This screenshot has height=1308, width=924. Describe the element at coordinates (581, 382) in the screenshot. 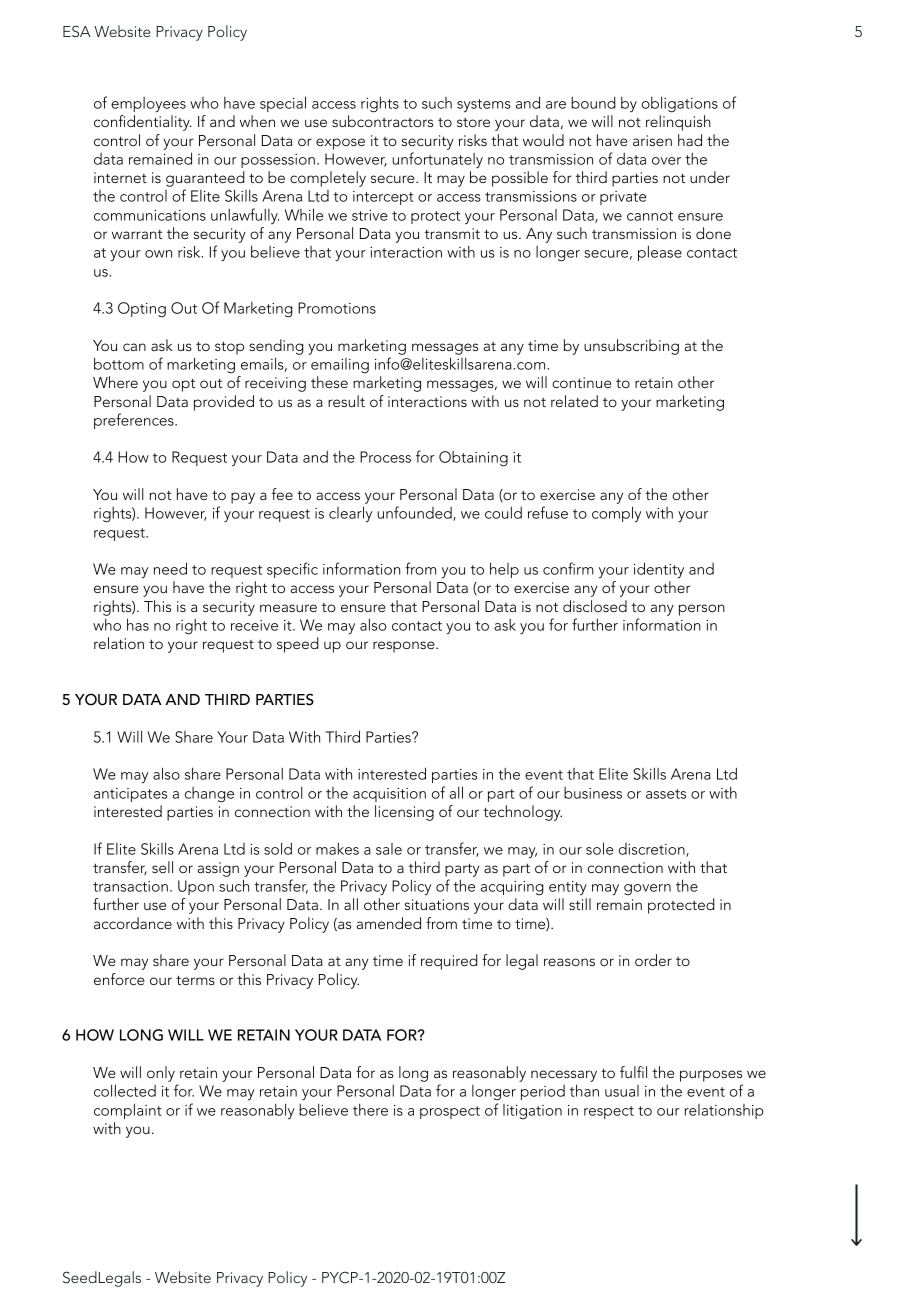

I see `continue` at that location.
